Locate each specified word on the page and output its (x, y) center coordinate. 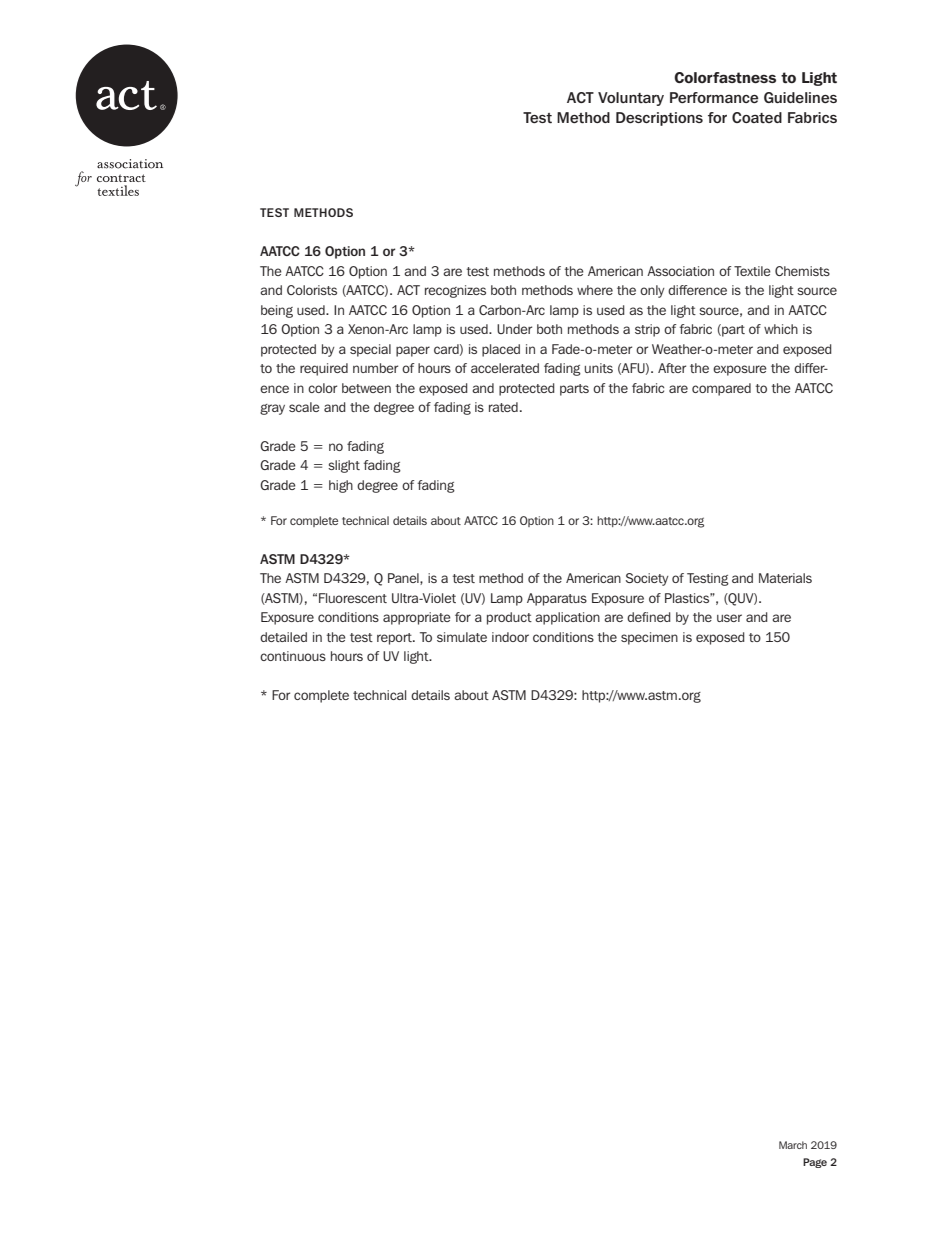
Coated (757, 117)
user (729, 618)
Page (815, 1163)
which (781, 329)
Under (514, 329)
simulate (462, 637)
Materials (785, 578)
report (395, 639)
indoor (510, 637)
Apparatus (557, 599)
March (793, 1145)
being (277, 311)
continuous (293, 656)
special (370, 350)
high (341, 486)
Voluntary (631, 99)
